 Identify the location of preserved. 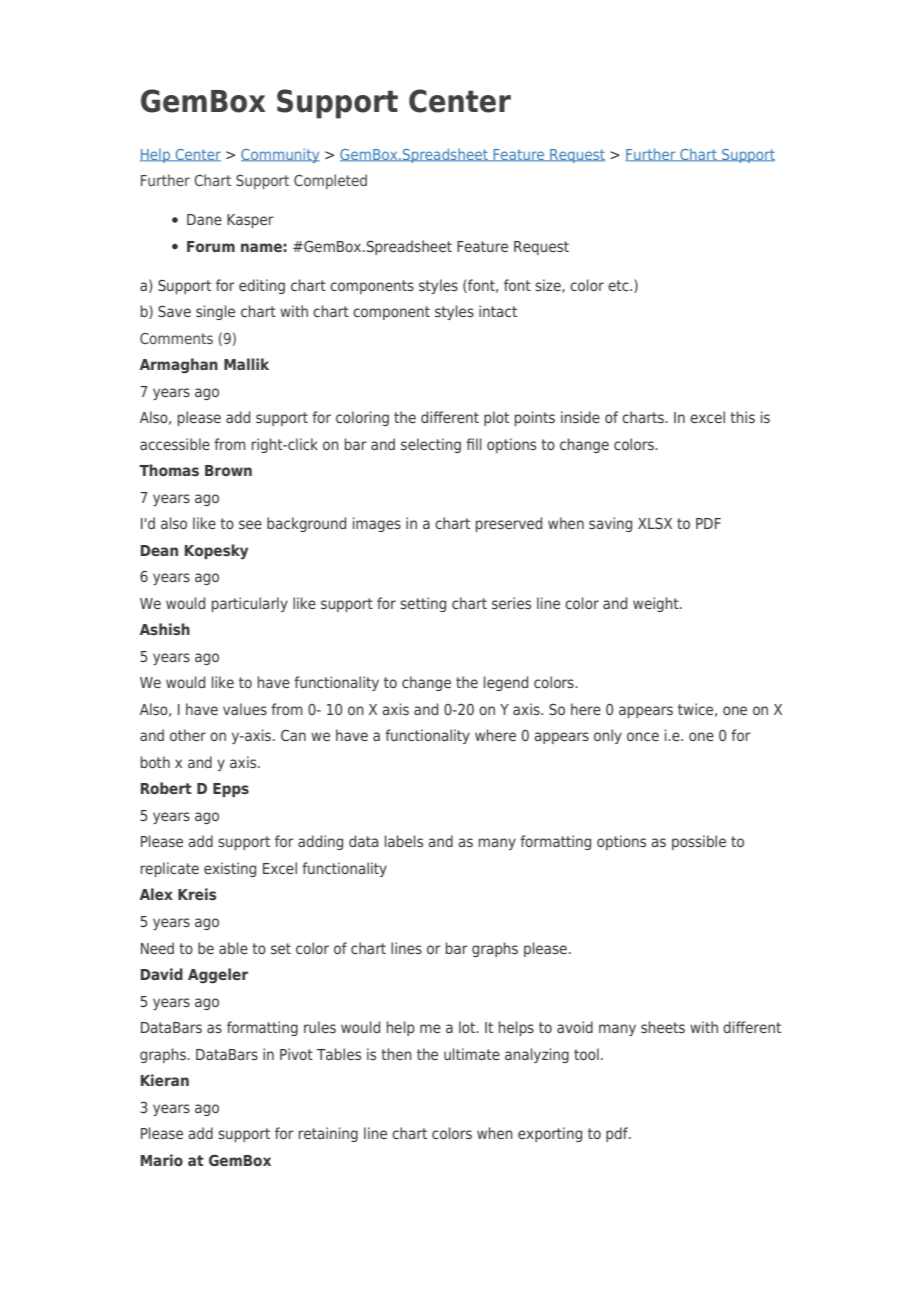
(509, 524).
